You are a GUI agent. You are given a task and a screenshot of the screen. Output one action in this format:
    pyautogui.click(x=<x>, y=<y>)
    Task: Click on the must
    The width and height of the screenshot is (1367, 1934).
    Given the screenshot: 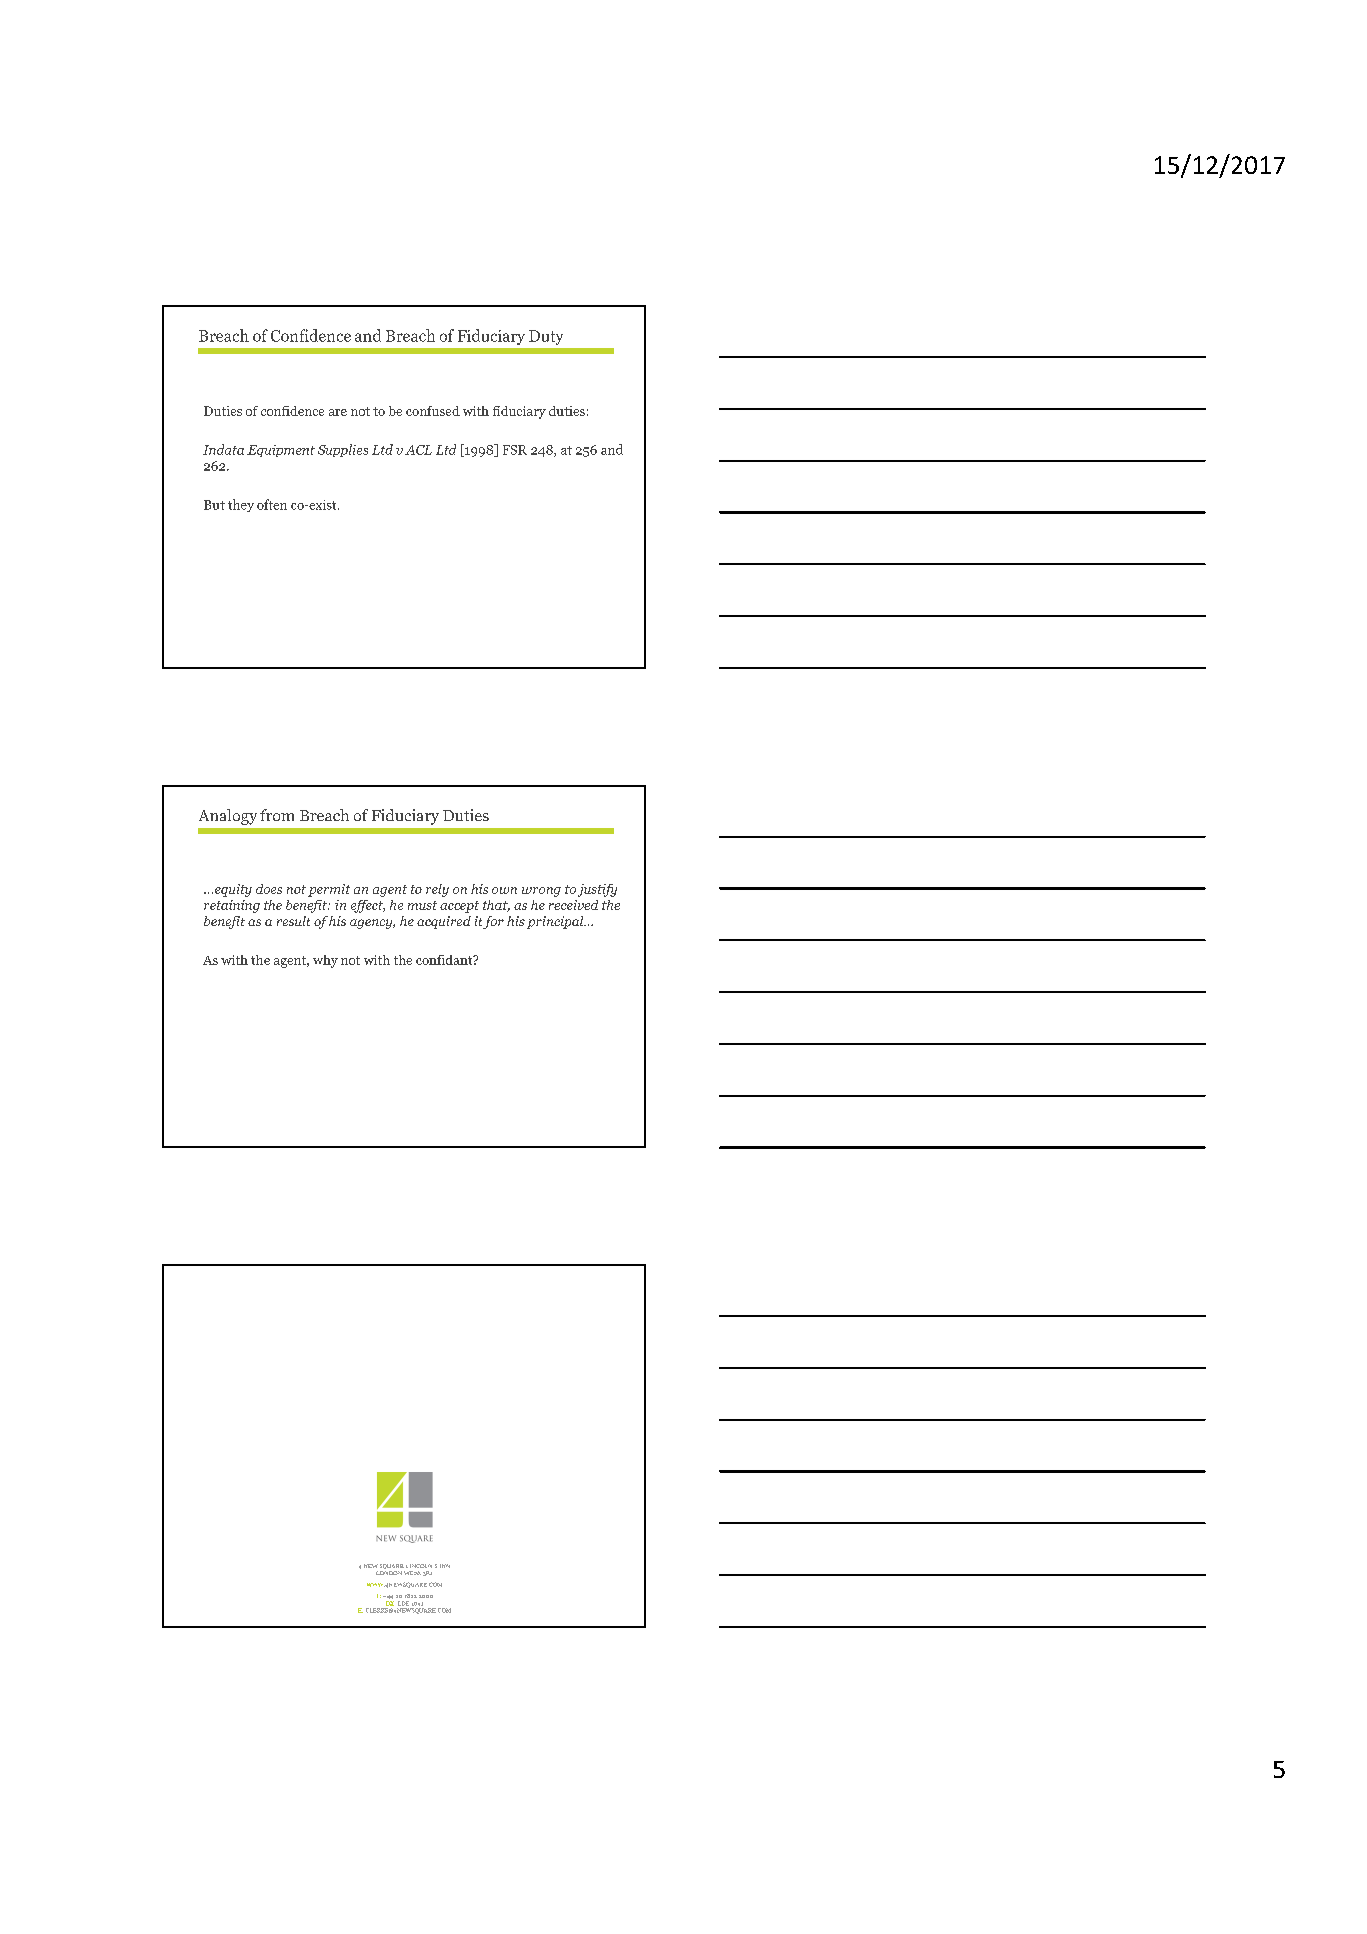 What is the action you would take?
    pyautogui.click(x=422, y=905)
